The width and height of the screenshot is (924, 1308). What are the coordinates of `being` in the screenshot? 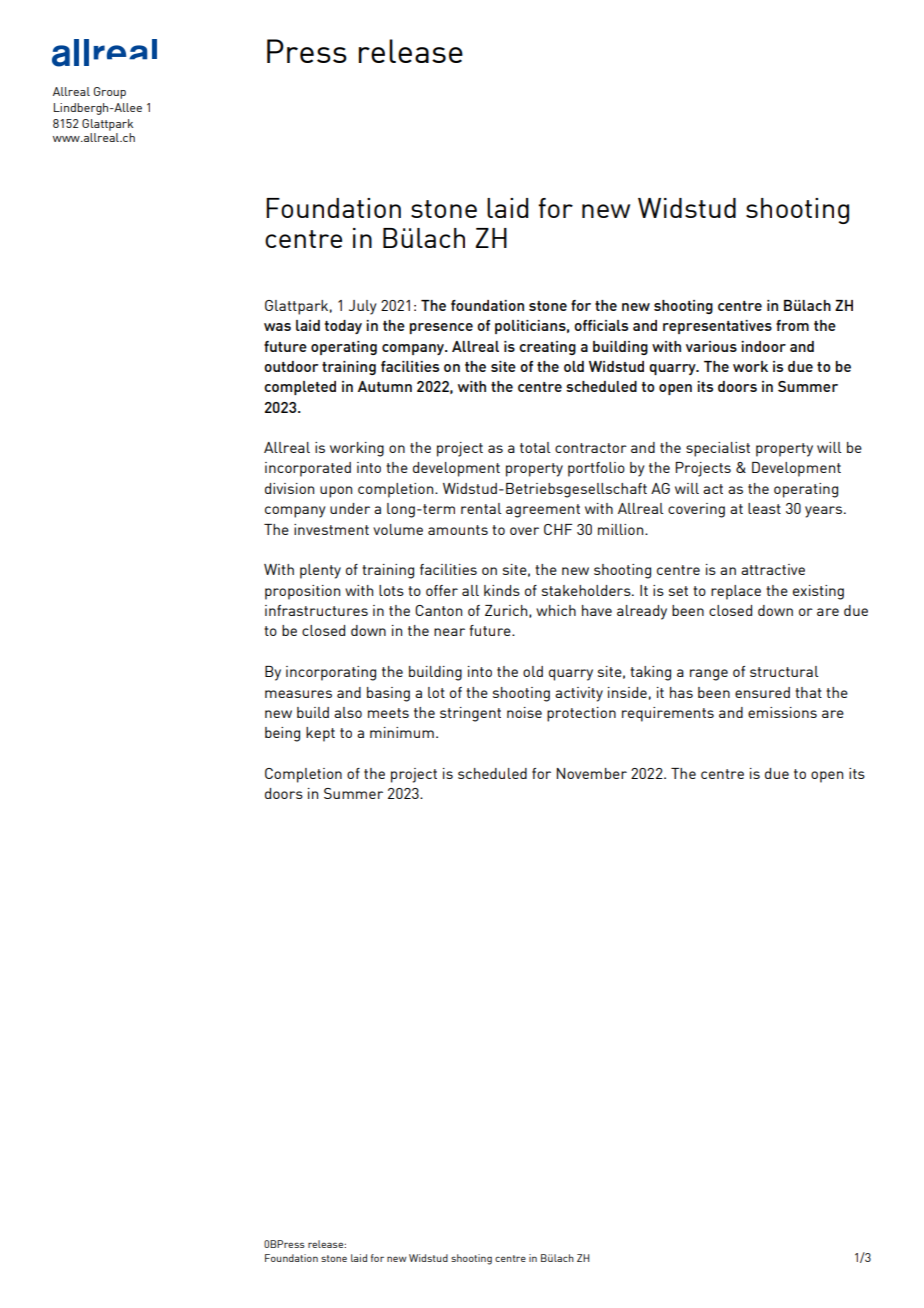 It's located at (282, 734).
